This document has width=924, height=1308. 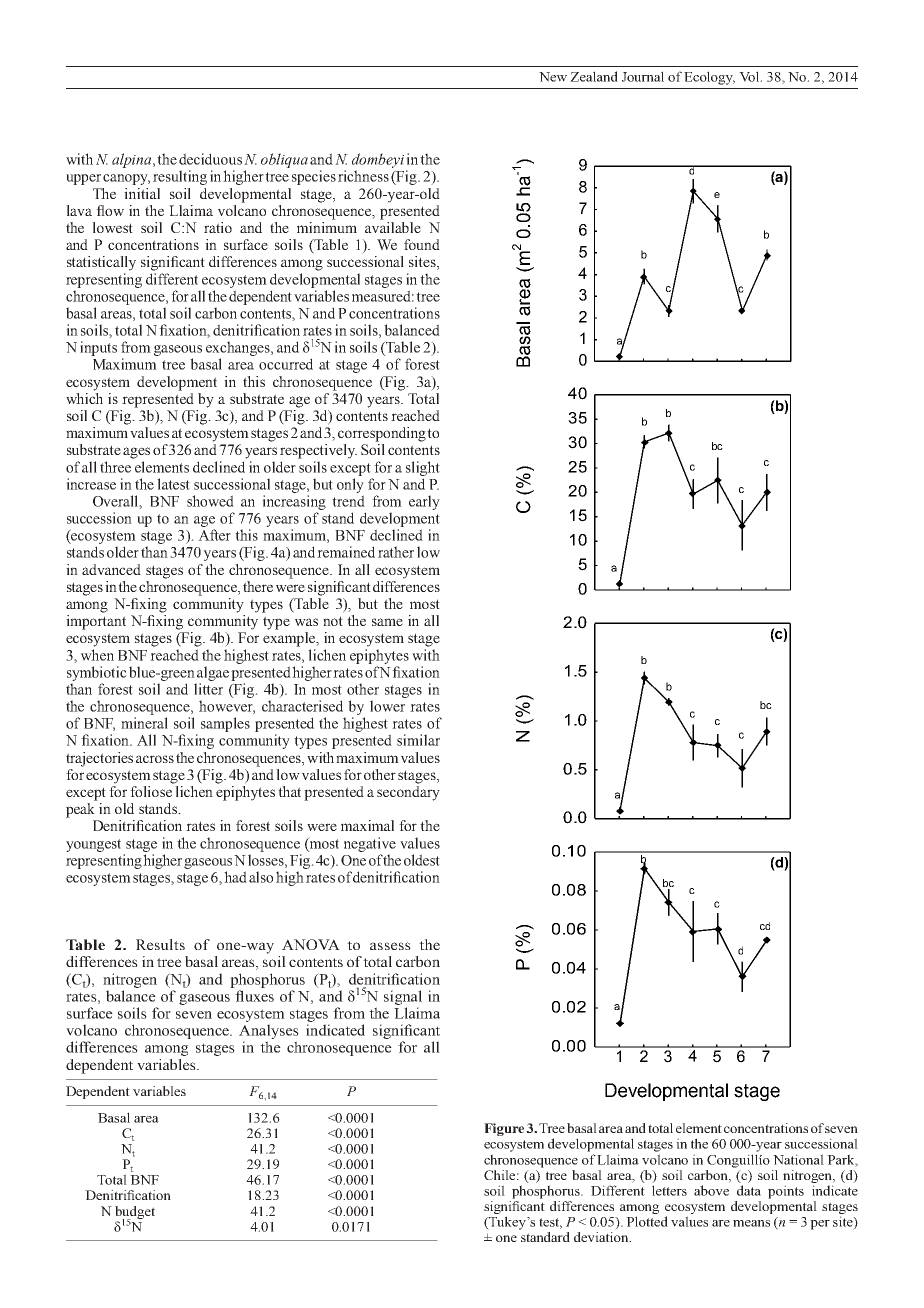 What do you see at coordinates (363, 176) in the document?
I see `richness` at bounding box center [363, 176].
